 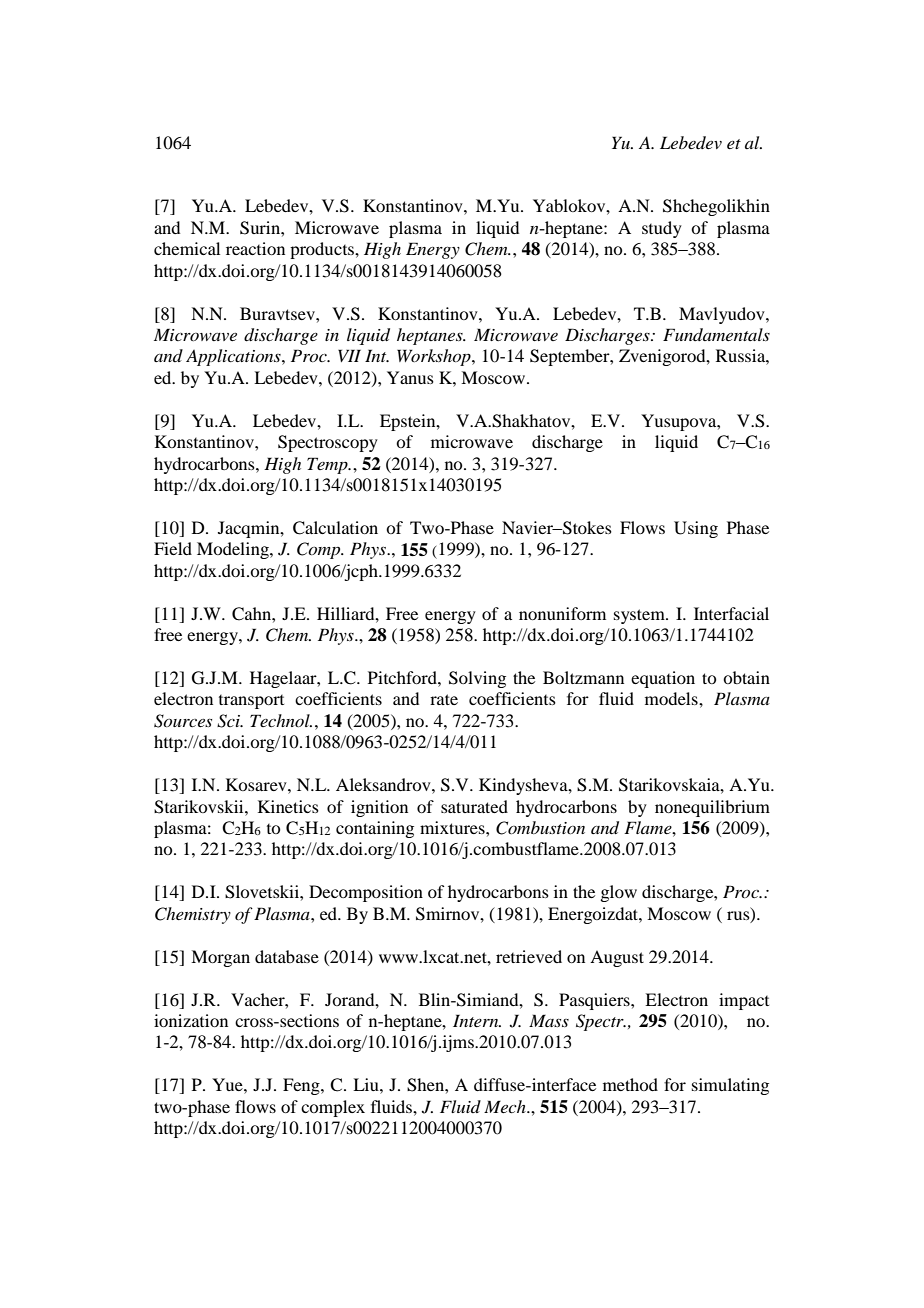 I want to click on Feng, so click(x=302, y=1086).
